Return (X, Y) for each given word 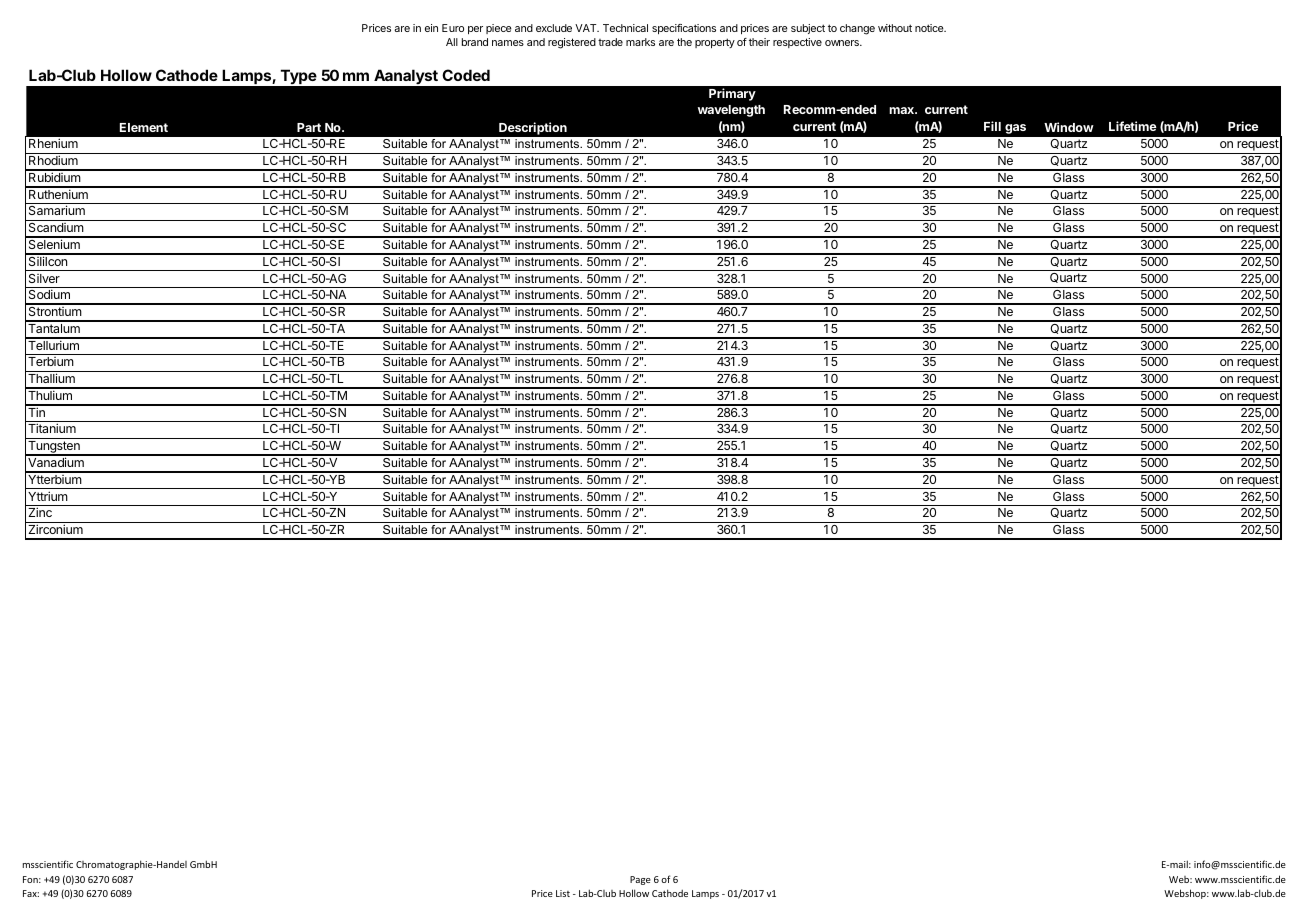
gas (1015, 129)
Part (309, 127)
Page (640, 880)
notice (930, 28)
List (563, 893)
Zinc (40, 512)
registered (572, 43)
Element (144, 127)
